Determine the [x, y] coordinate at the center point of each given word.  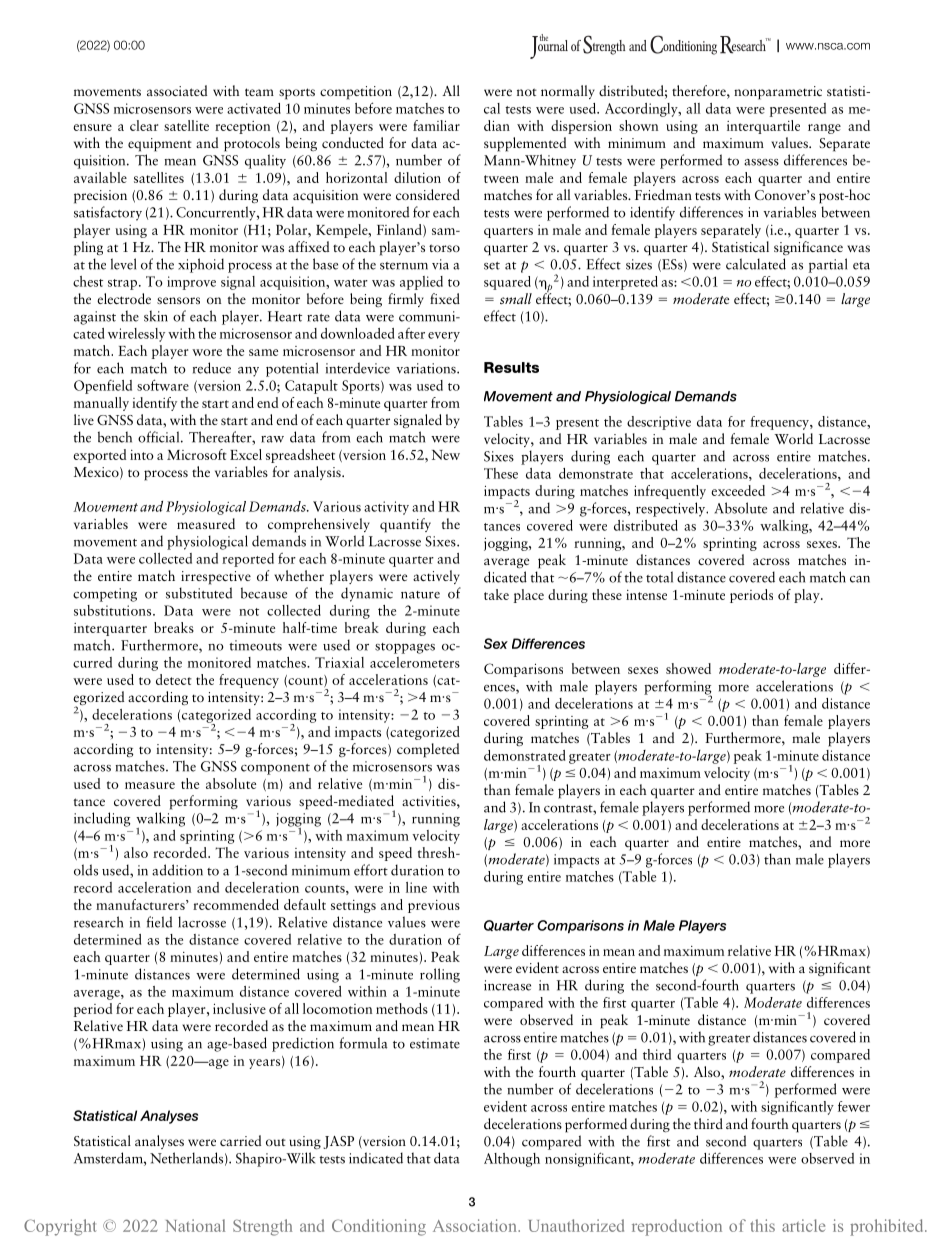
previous [434, 906]
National [195, 1225]
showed [688, 668]
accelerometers [415, 662]
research [98, 922]
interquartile [763, 127]
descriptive [659, 423]
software [163, 385]
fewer [854, 1106]
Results [511, 367]
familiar [436, 125]
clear [144, 125]
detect [174, 679]
